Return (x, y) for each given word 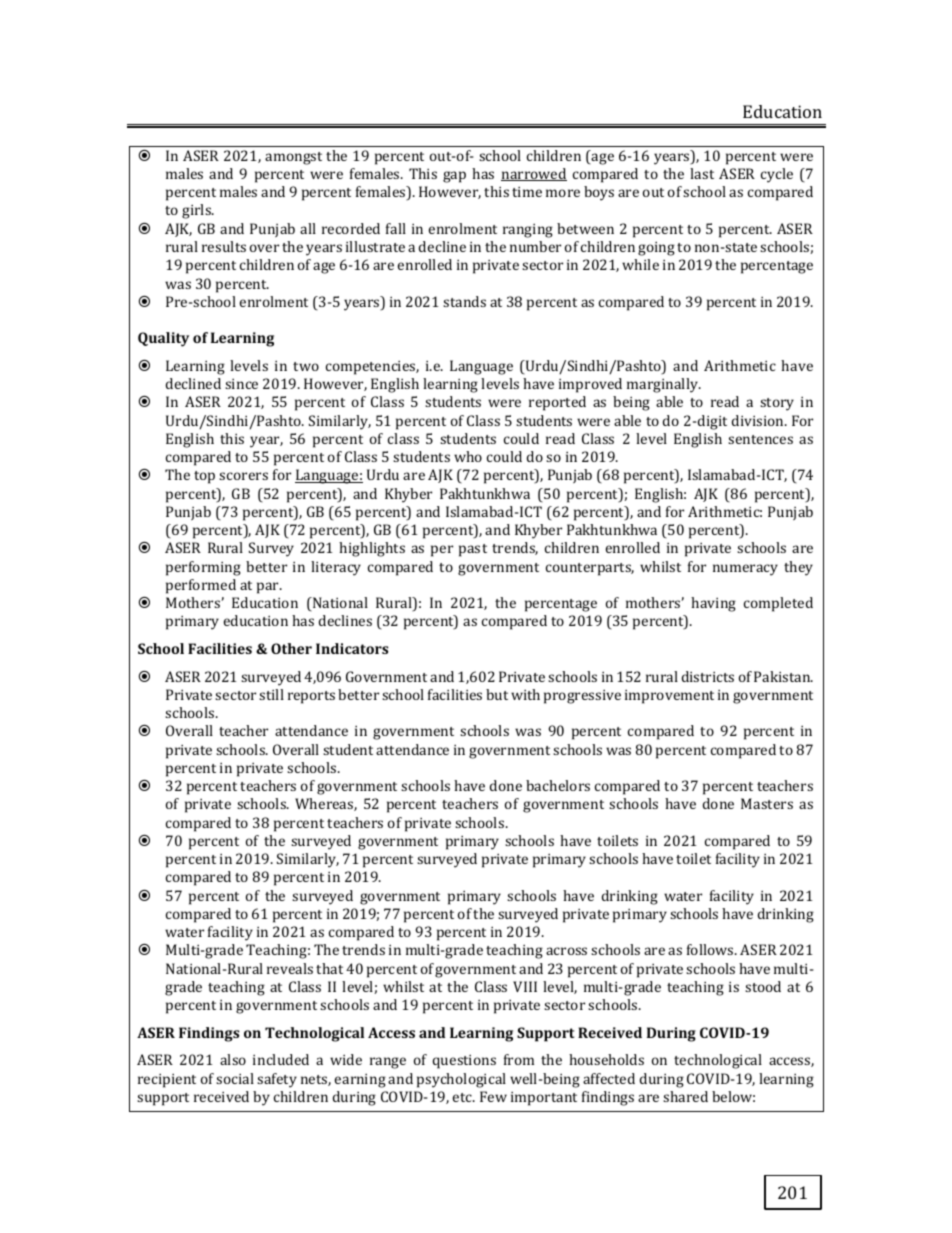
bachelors (558, 785)
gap (454, 177)
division (759, 420)
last (702, 173)
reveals (290, 968)
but (497, 694)
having (713, 604)
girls (197, 211)
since (241, 384)
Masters (767, 803)
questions (464, 1062)
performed (201, 586)
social (235, 1078)
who (468, 456)
